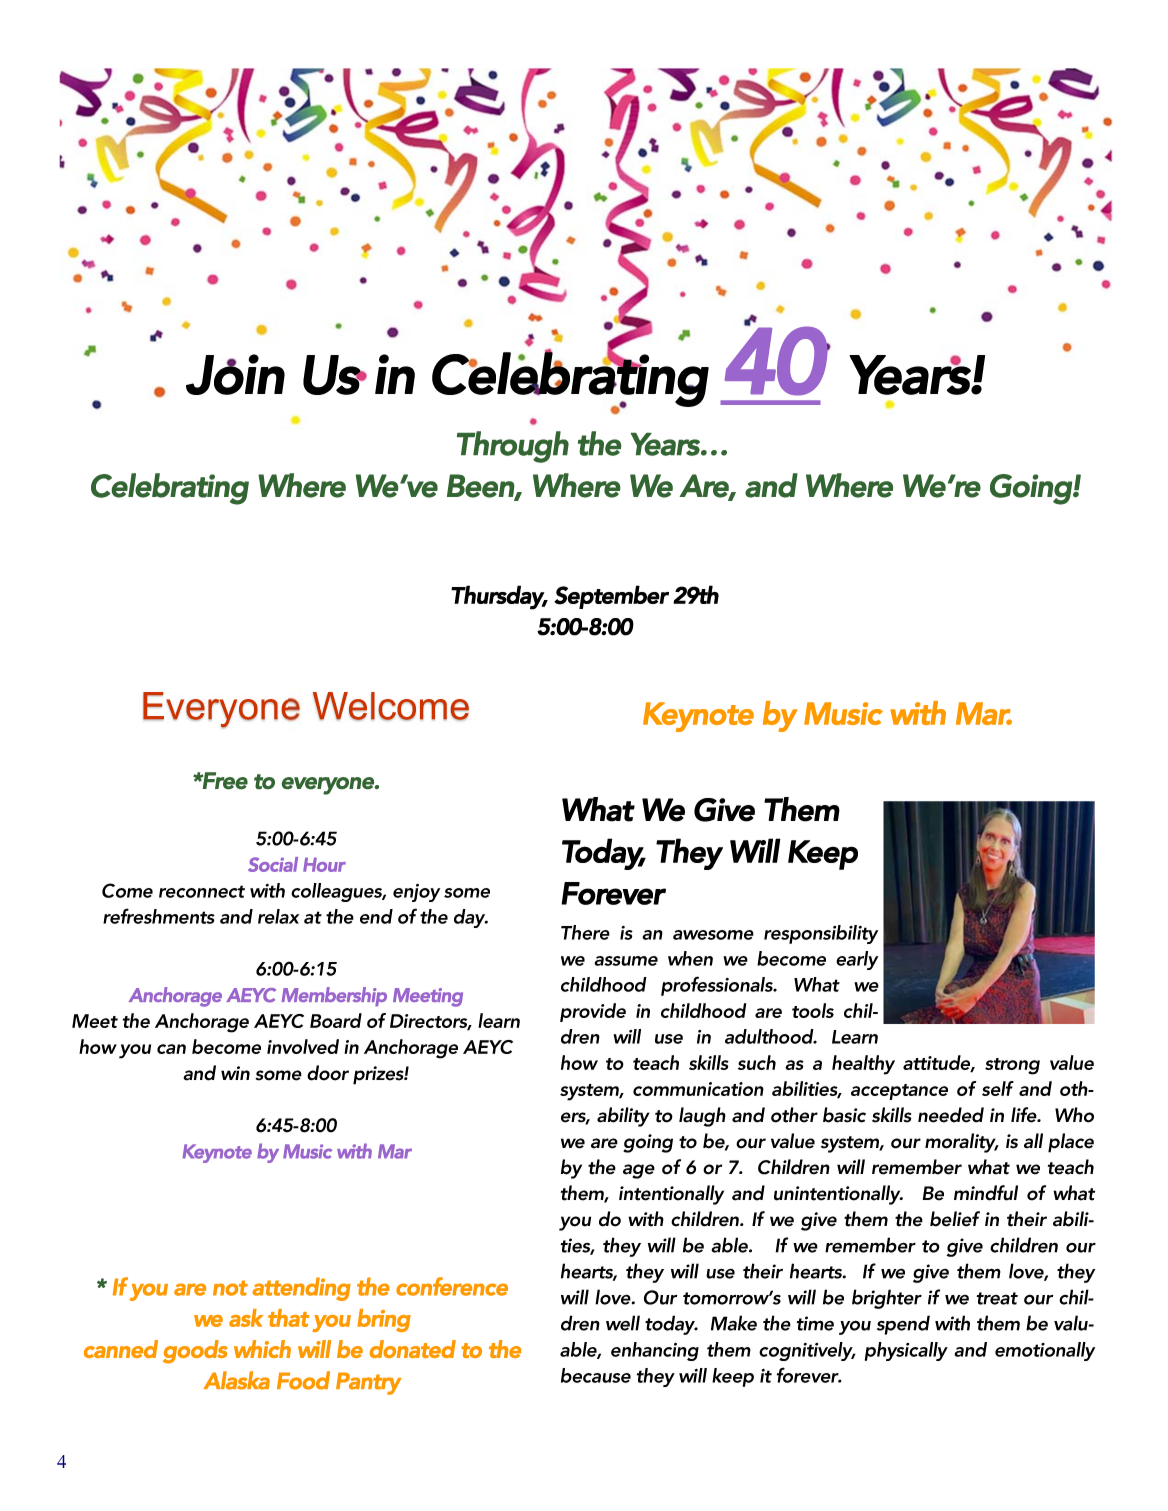 The height and width of the screenshot is (1511, 1168). What do you see at coordinates (821, 934) in the screenshot?
I see `responsibility` at bounding box center [821, 934].
